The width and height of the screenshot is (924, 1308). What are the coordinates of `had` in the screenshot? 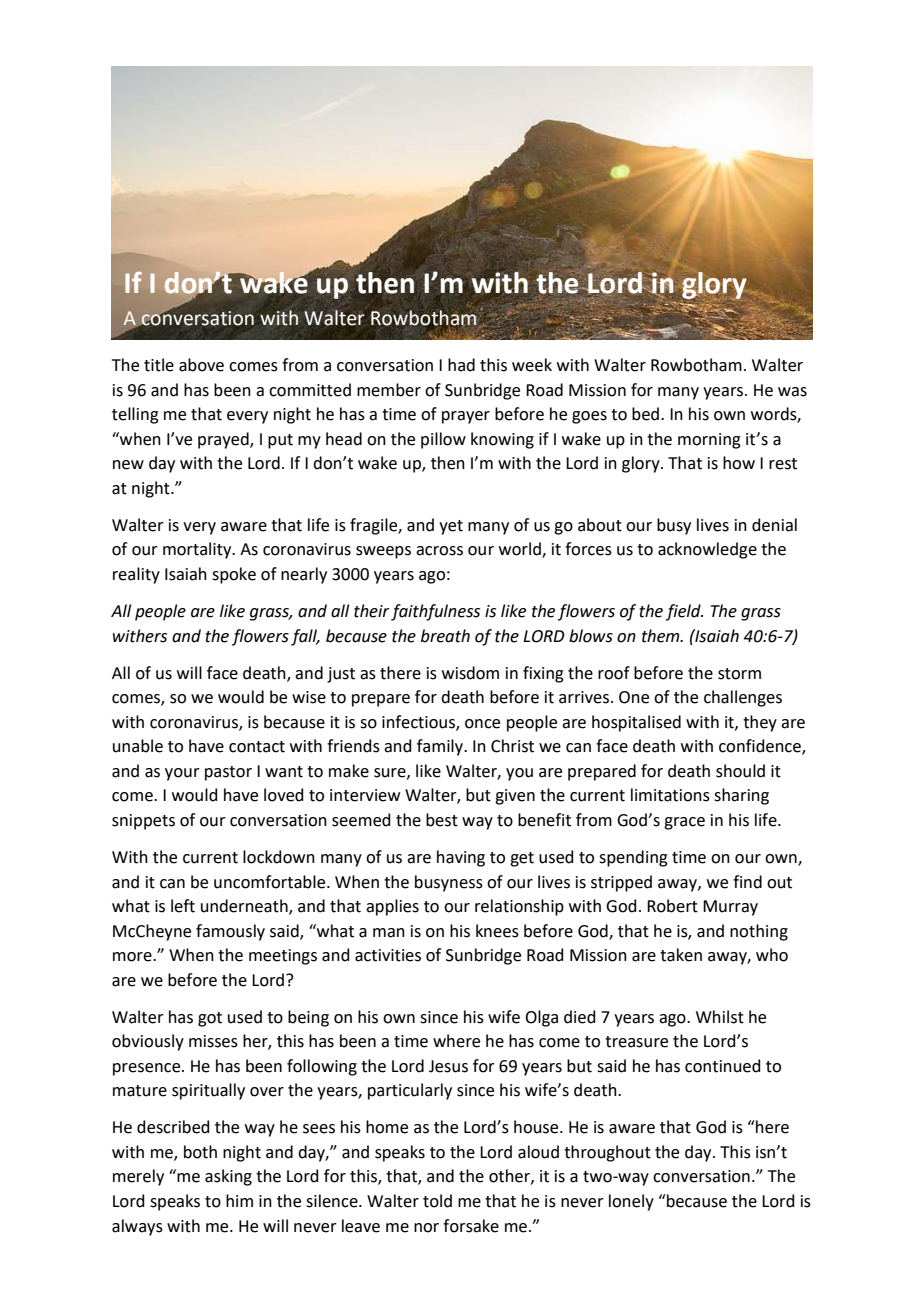 It's located at (461, 365).
